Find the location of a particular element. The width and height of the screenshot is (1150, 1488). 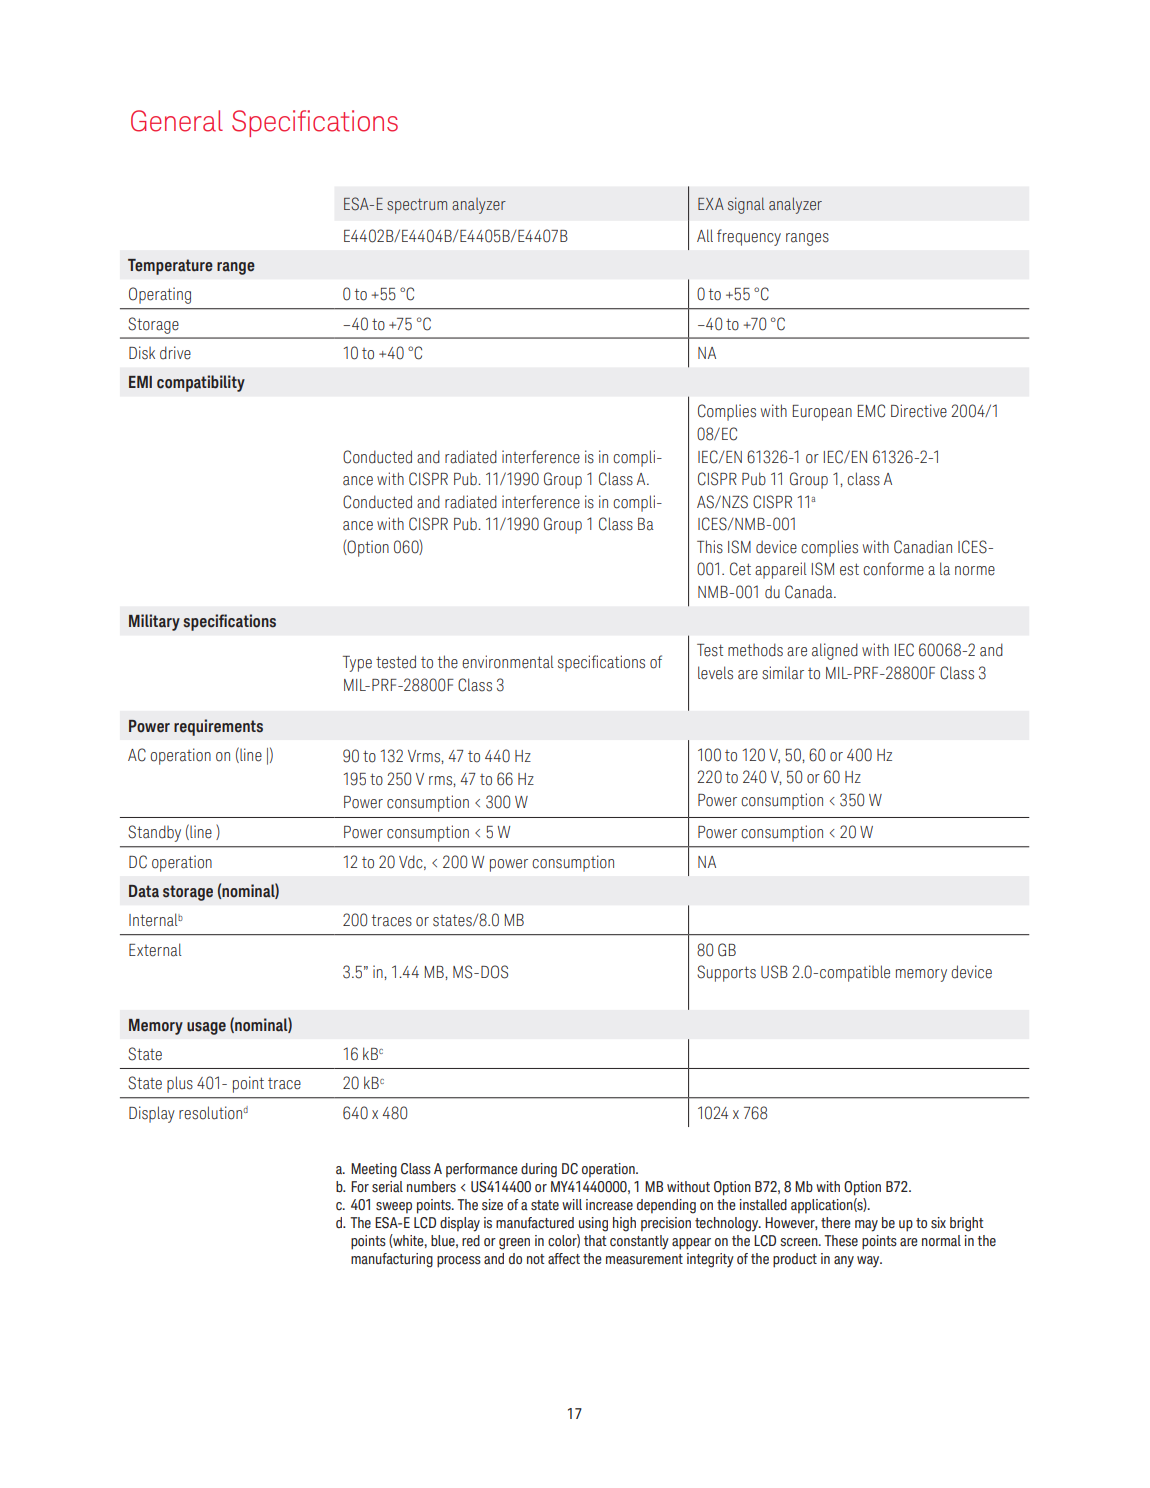

manufactured is located at coordinates (535, 1223).
